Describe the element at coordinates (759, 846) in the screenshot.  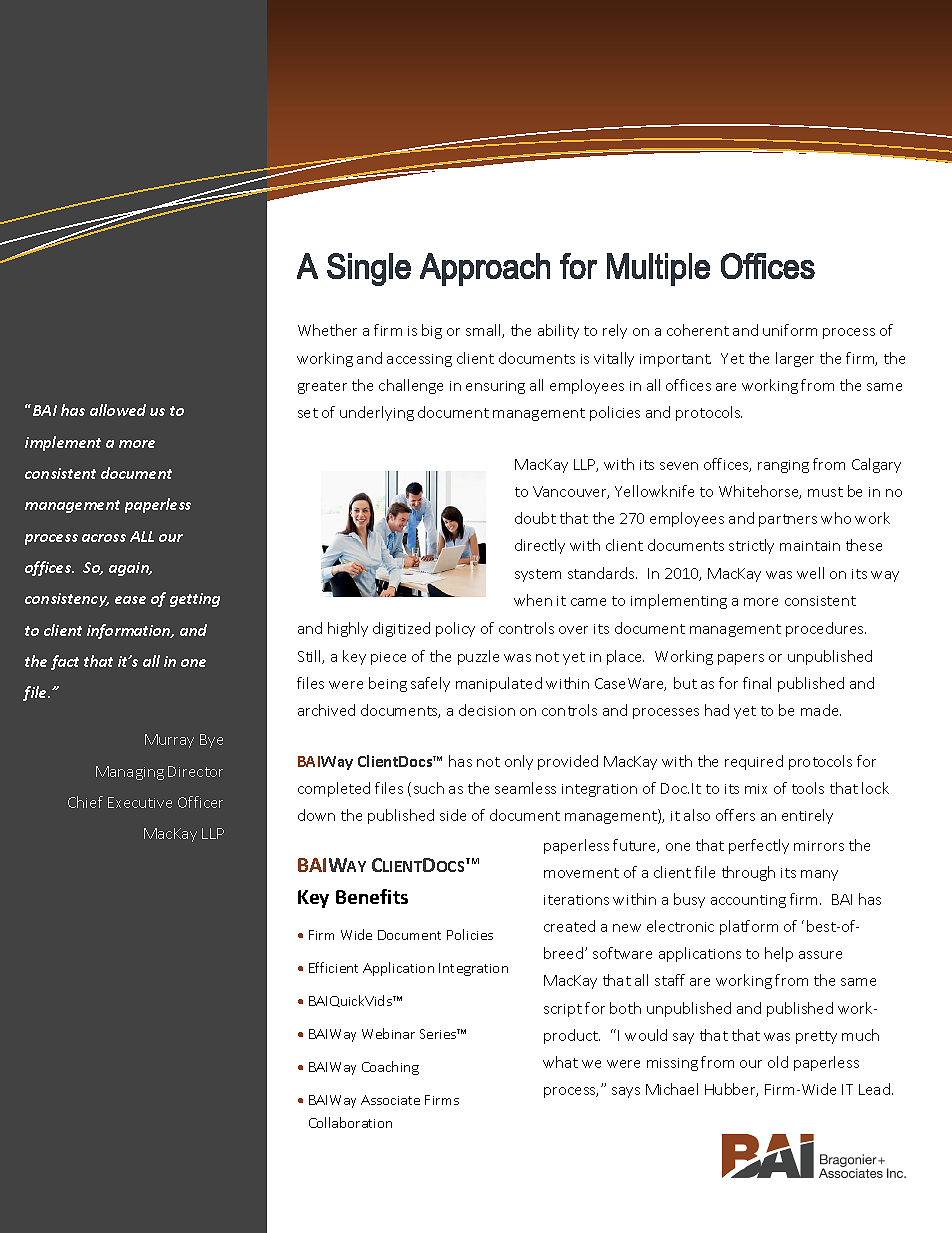
I see `perfectly` at that location.
